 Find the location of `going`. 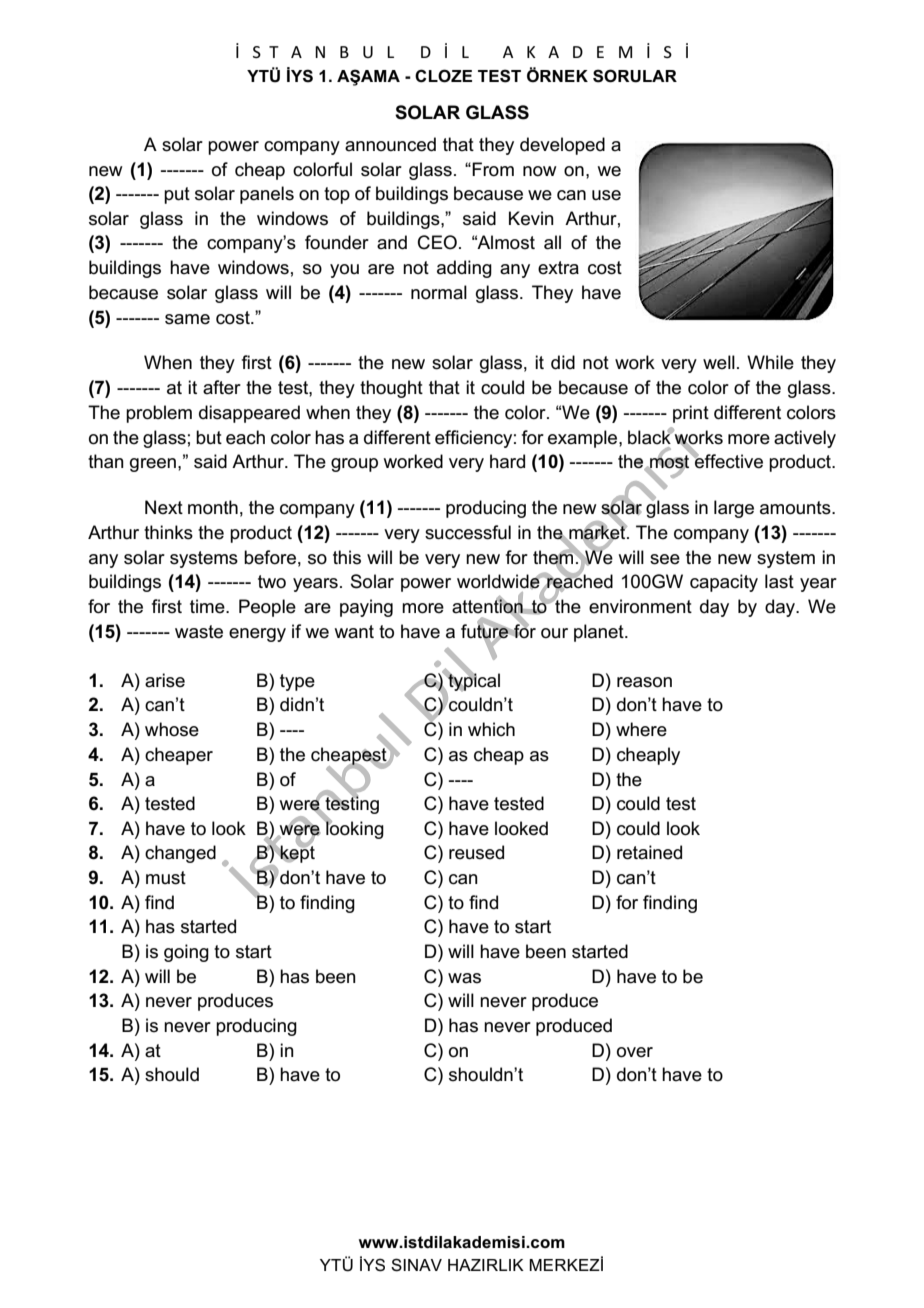

going is located at coordinates (186, 953).
